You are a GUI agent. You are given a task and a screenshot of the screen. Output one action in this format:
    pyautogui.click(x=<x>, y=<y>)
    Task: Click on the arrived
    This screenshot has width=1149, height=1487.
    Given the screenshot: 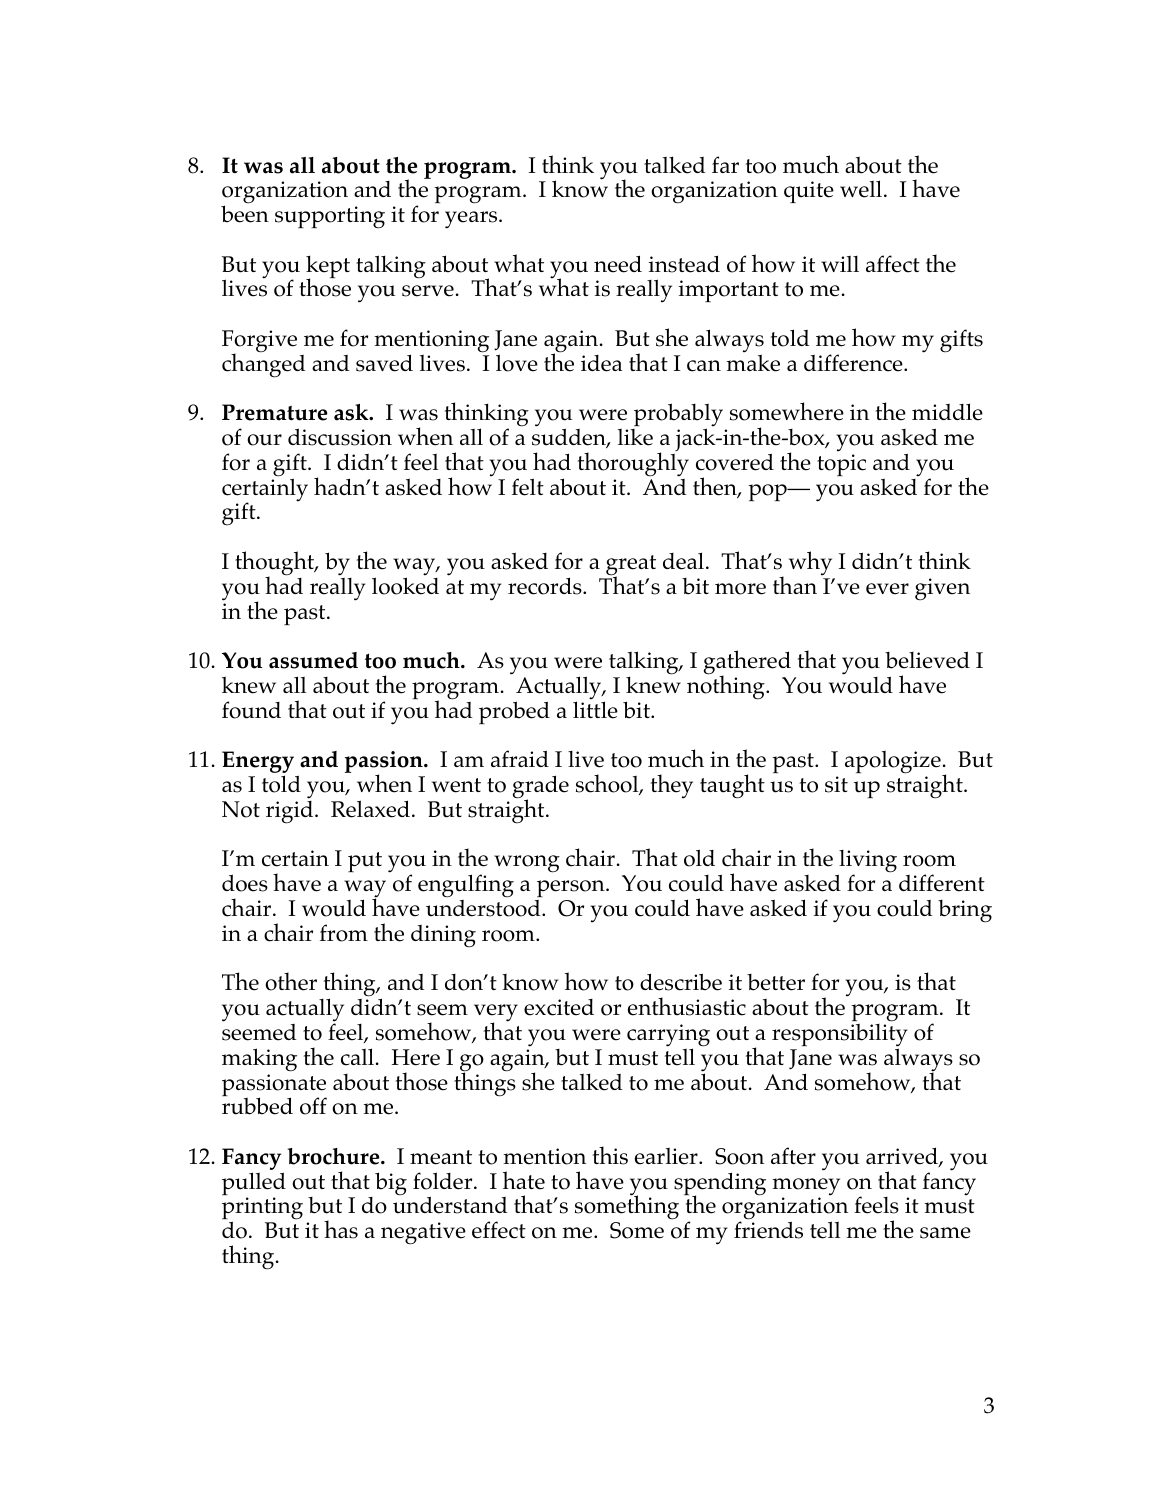 What is the action you would take?
    pyautogui.click(x=903, y=1157)
